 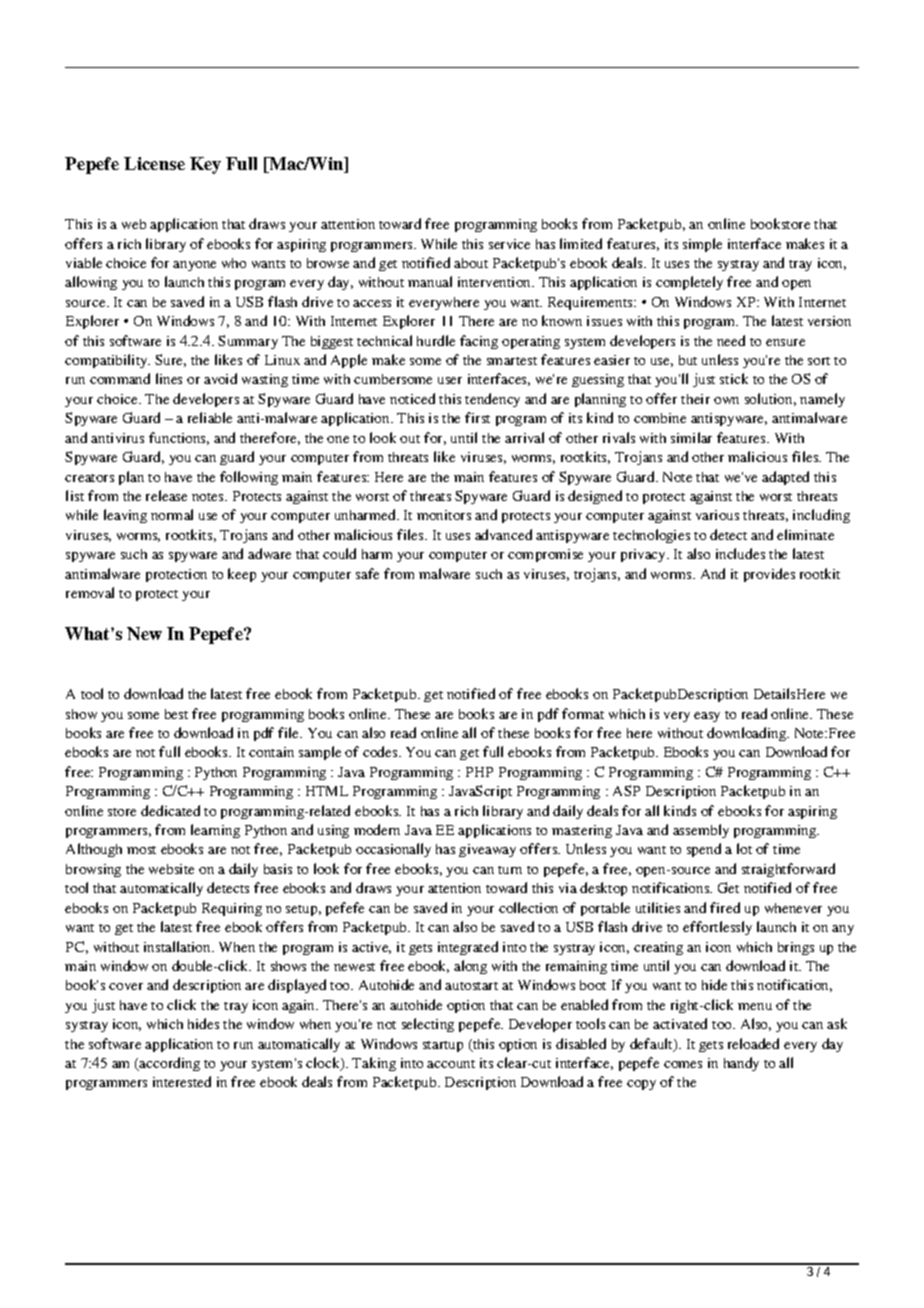 What do you see at coordinates (171, 869) in the screenshot?
I see `website` at bounding box center [171, 869].
